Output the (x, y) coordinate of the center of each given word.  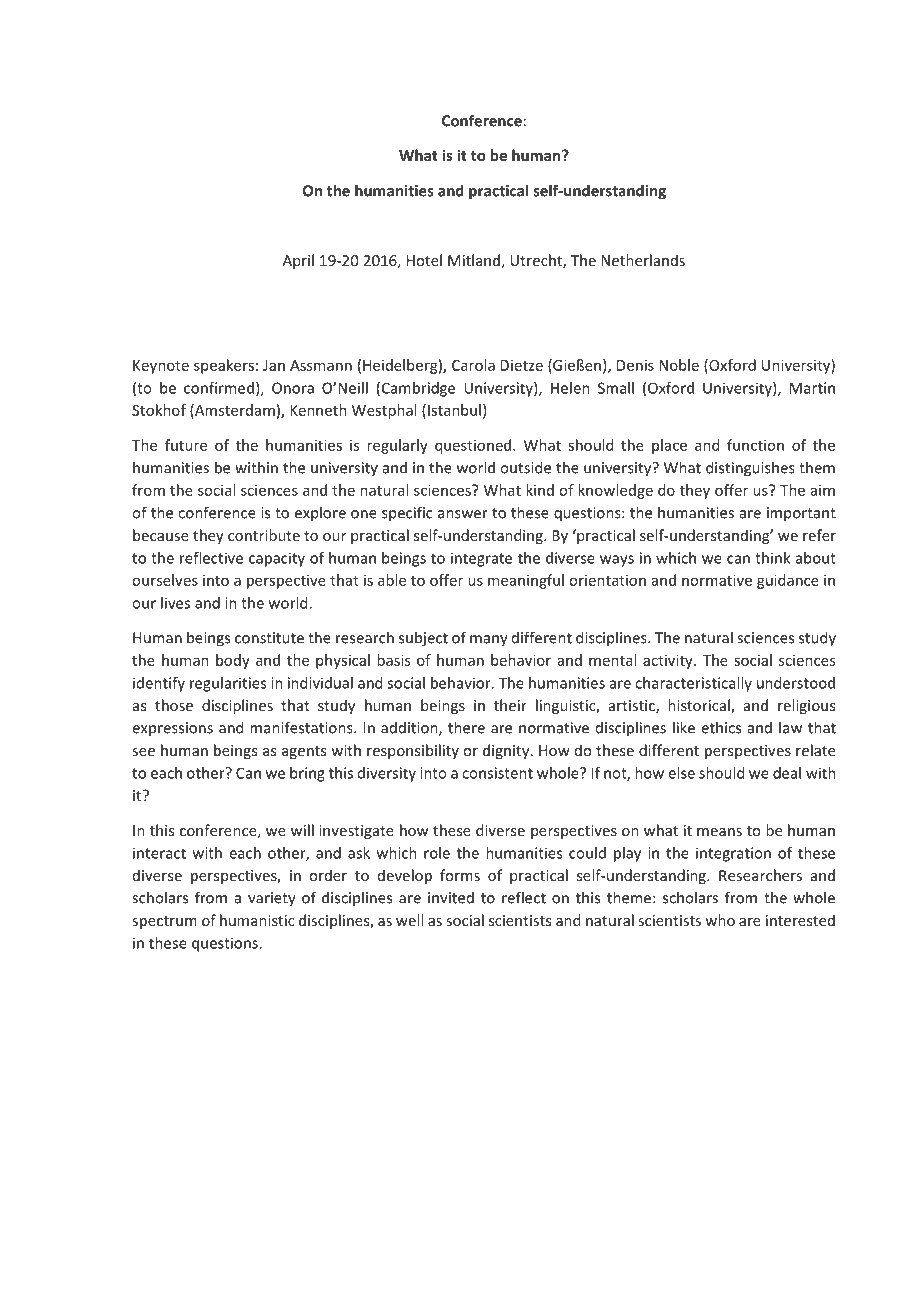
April (298, 261)
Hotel (424, 260)
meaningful (526, 581)
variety (272, 899)
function (755, 445)
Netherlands (643, 260)
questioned (473, 446)
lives (175, 603)
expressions (172, 729)
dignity (507, 751)
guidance (788, 581)
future (186, 445)
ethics (721, 727)
